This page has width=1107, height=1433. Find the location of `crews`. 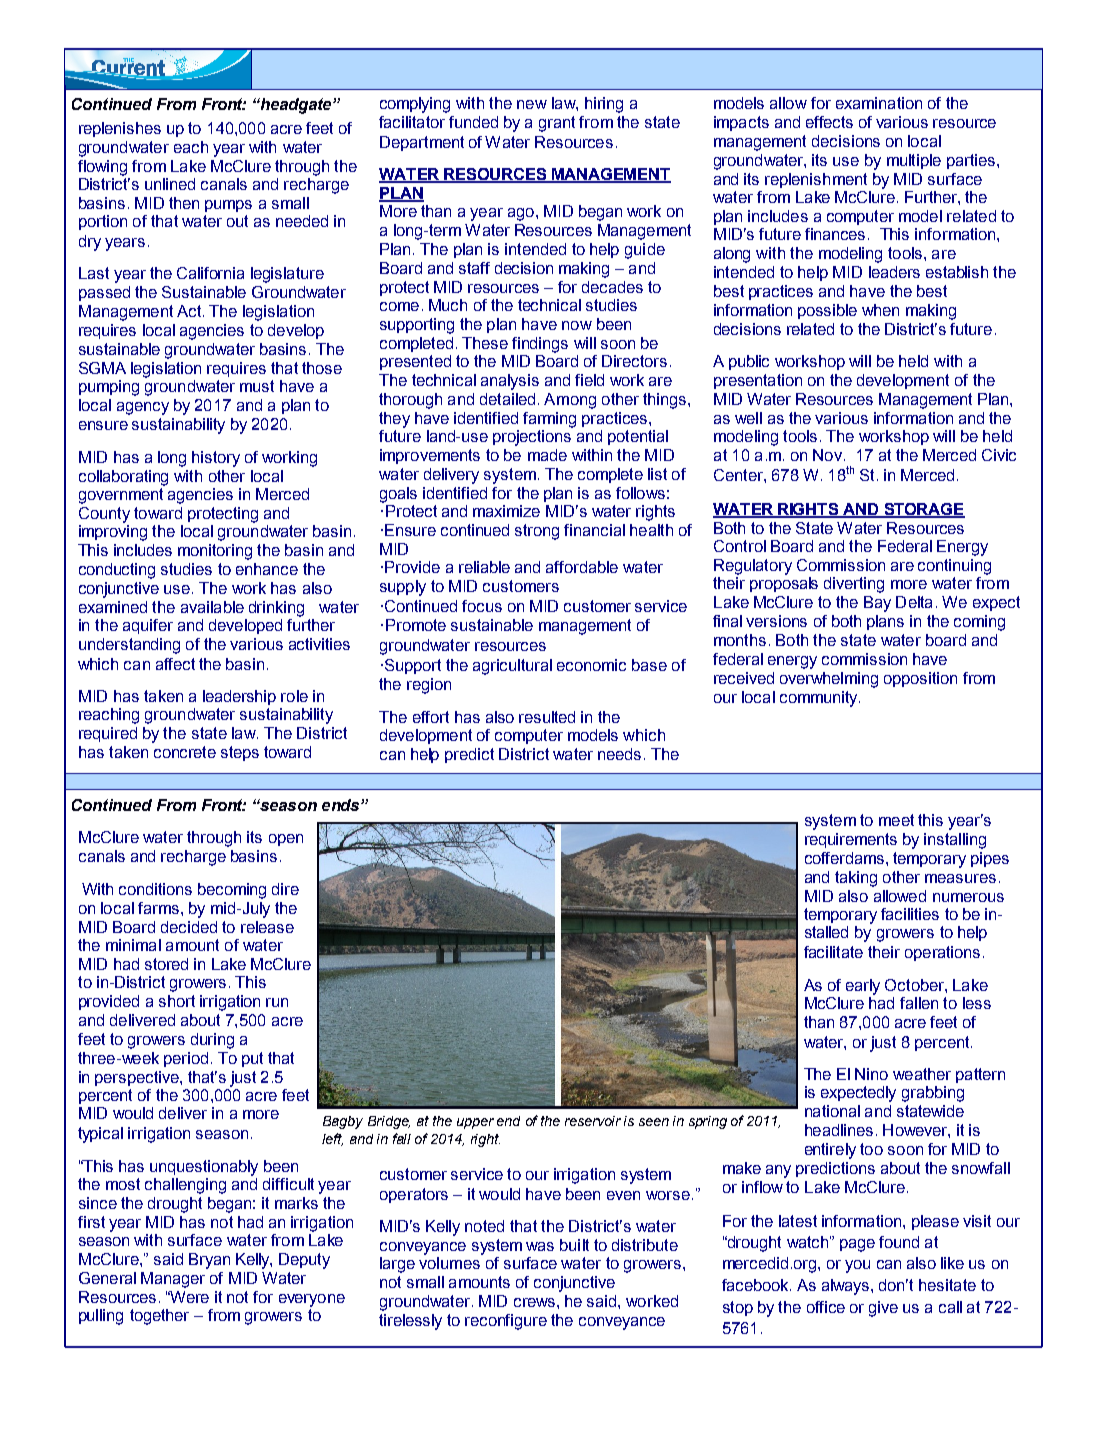

crews is located at coordinates (534, 1302).
